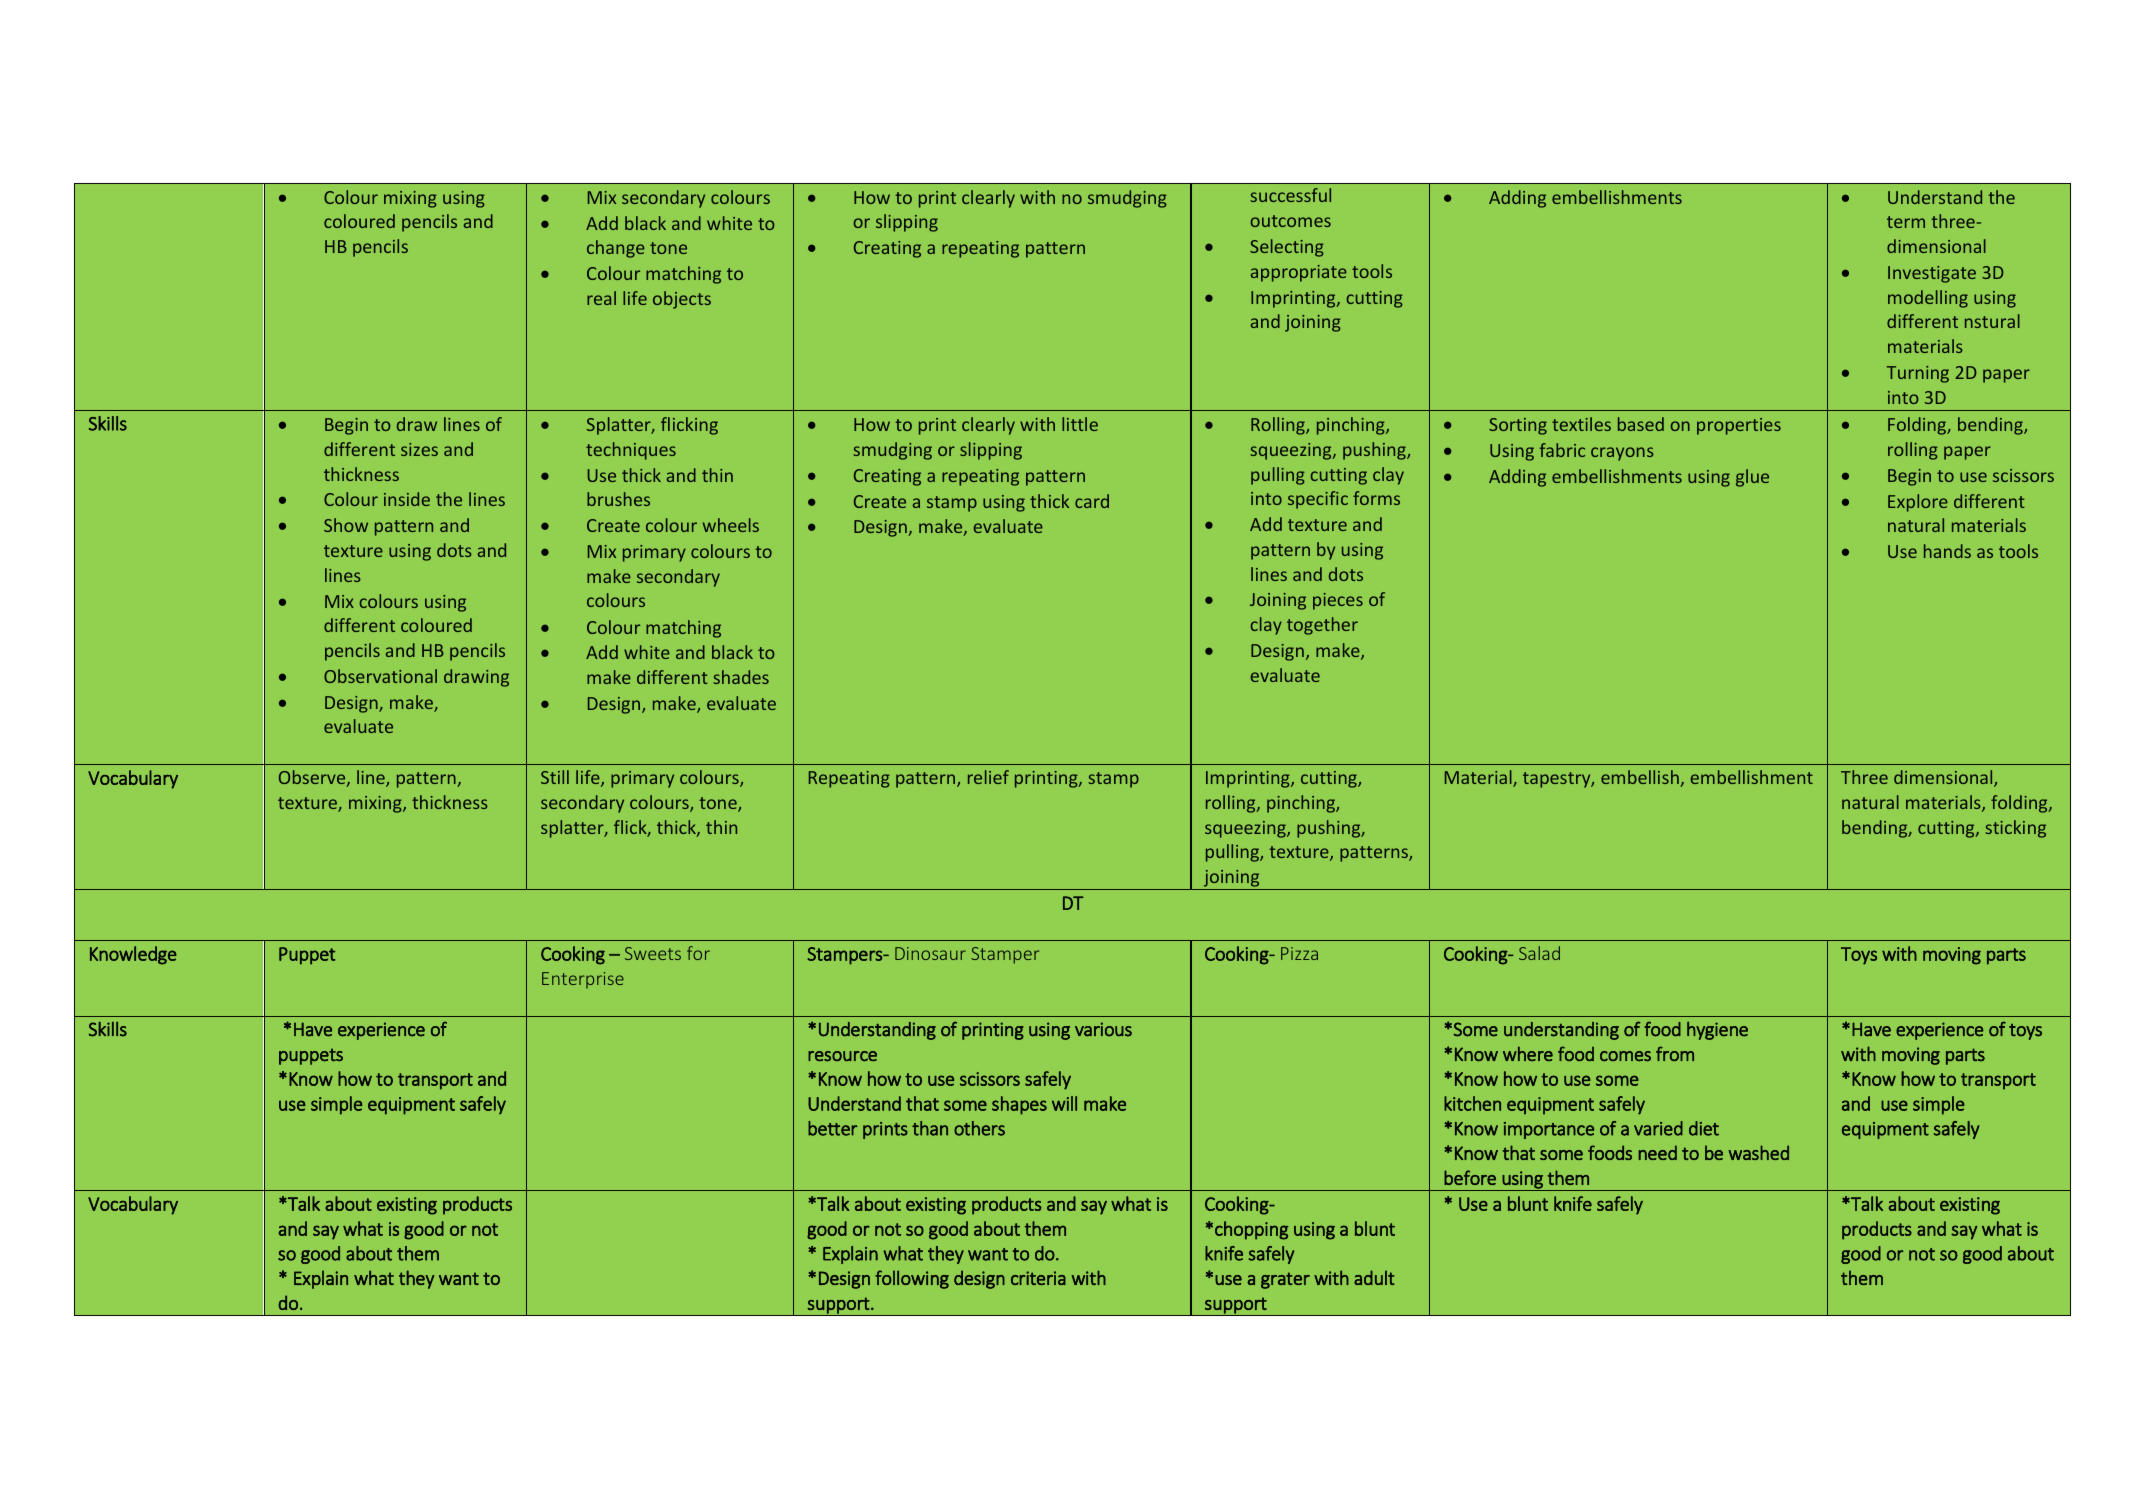 The height and width of the document is (1509, 2135). Describe the element at coordinates (1287, 248) in the document. I see `Selecting` at that location.
